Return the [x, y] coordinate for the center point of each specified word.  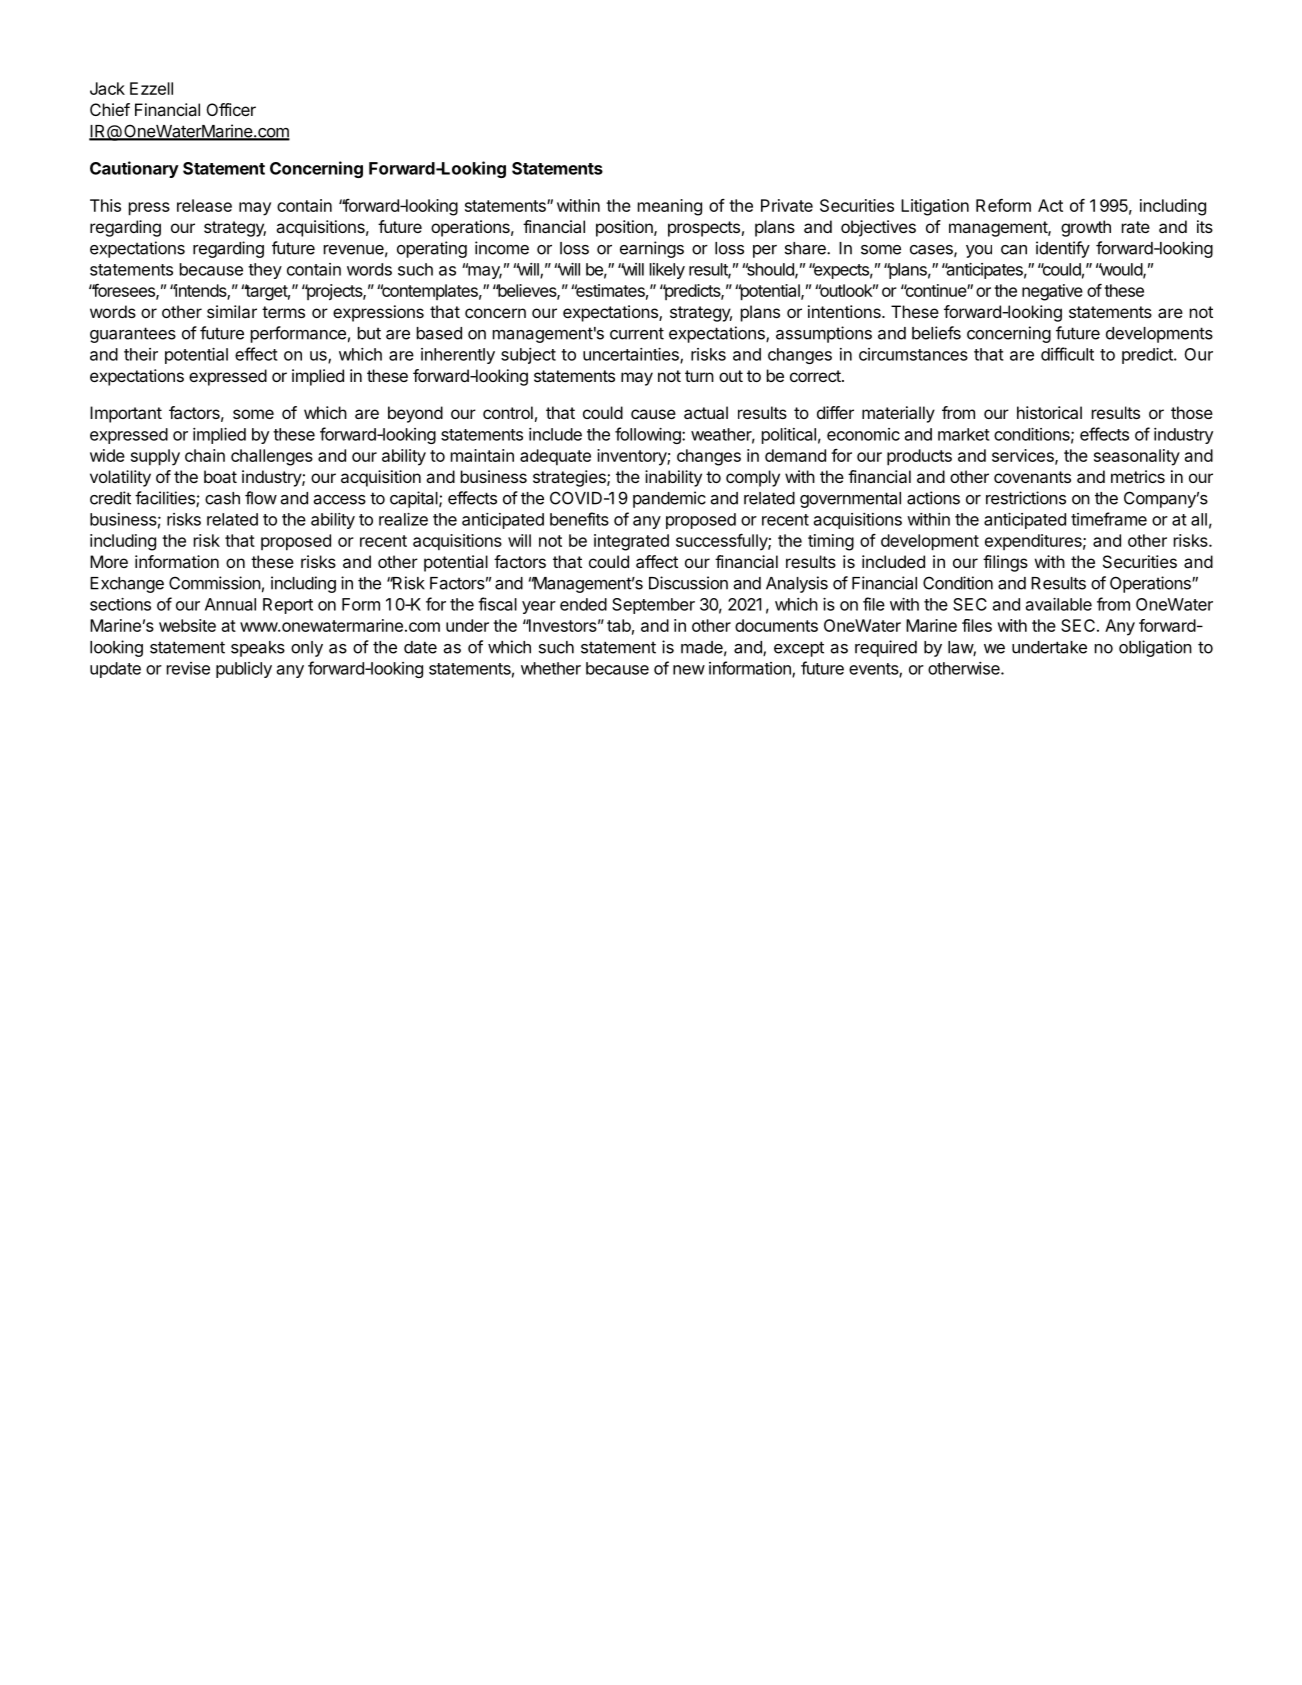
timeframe [1109, 519]
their [141, 354]
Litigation [935, 207]
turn [699, 376]
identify [1063, 249]
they [265, 271]
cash [222, 498]
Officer [231, 109]
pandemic [669, 499]
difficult [1067, 354]
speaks [258, 649]
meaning [670, 207]
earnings [652, 249]
